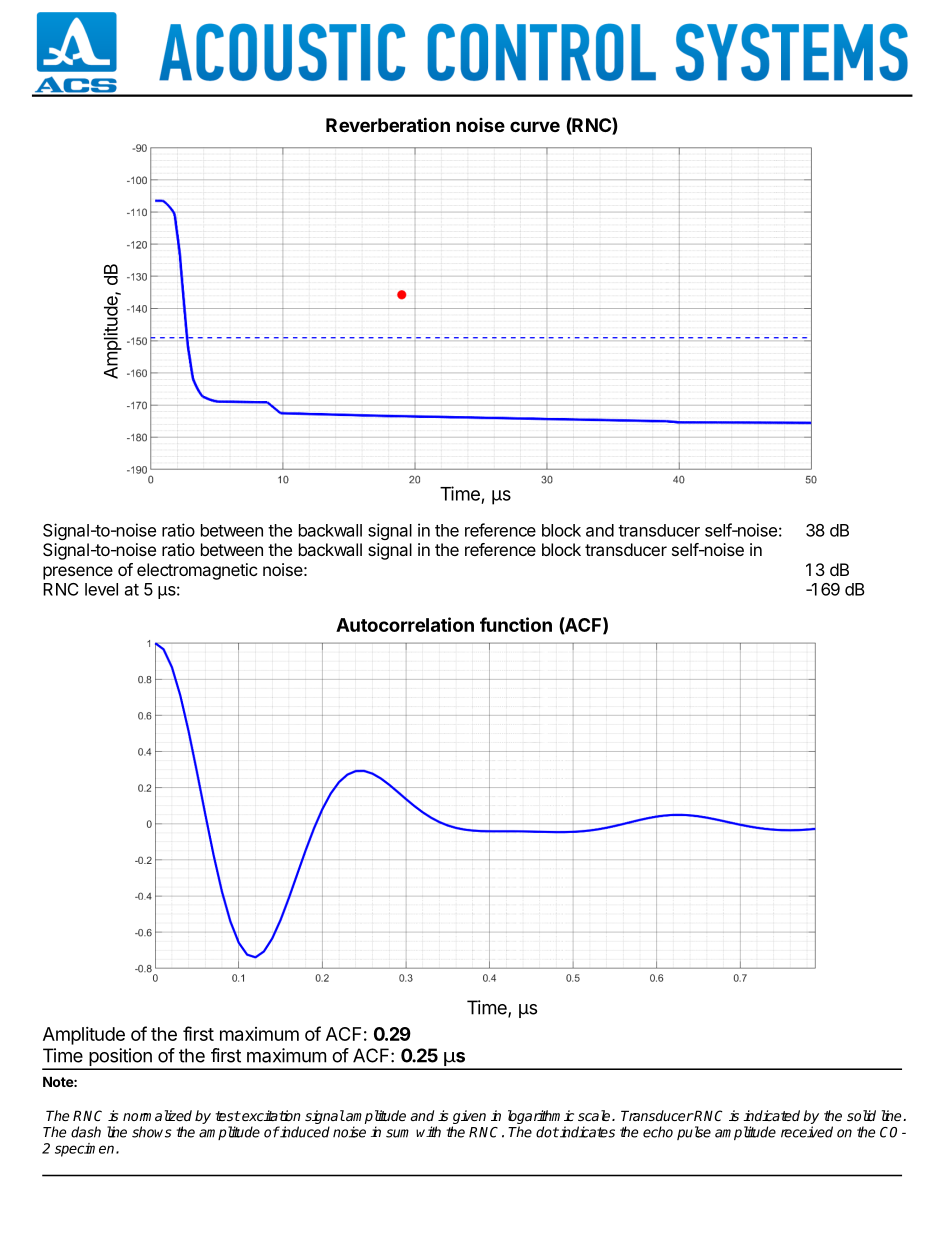 This document has height=1233, width=952. Describe the element at coordinates (405, 624) in the document. I see `Autocorrelation` at that location.
